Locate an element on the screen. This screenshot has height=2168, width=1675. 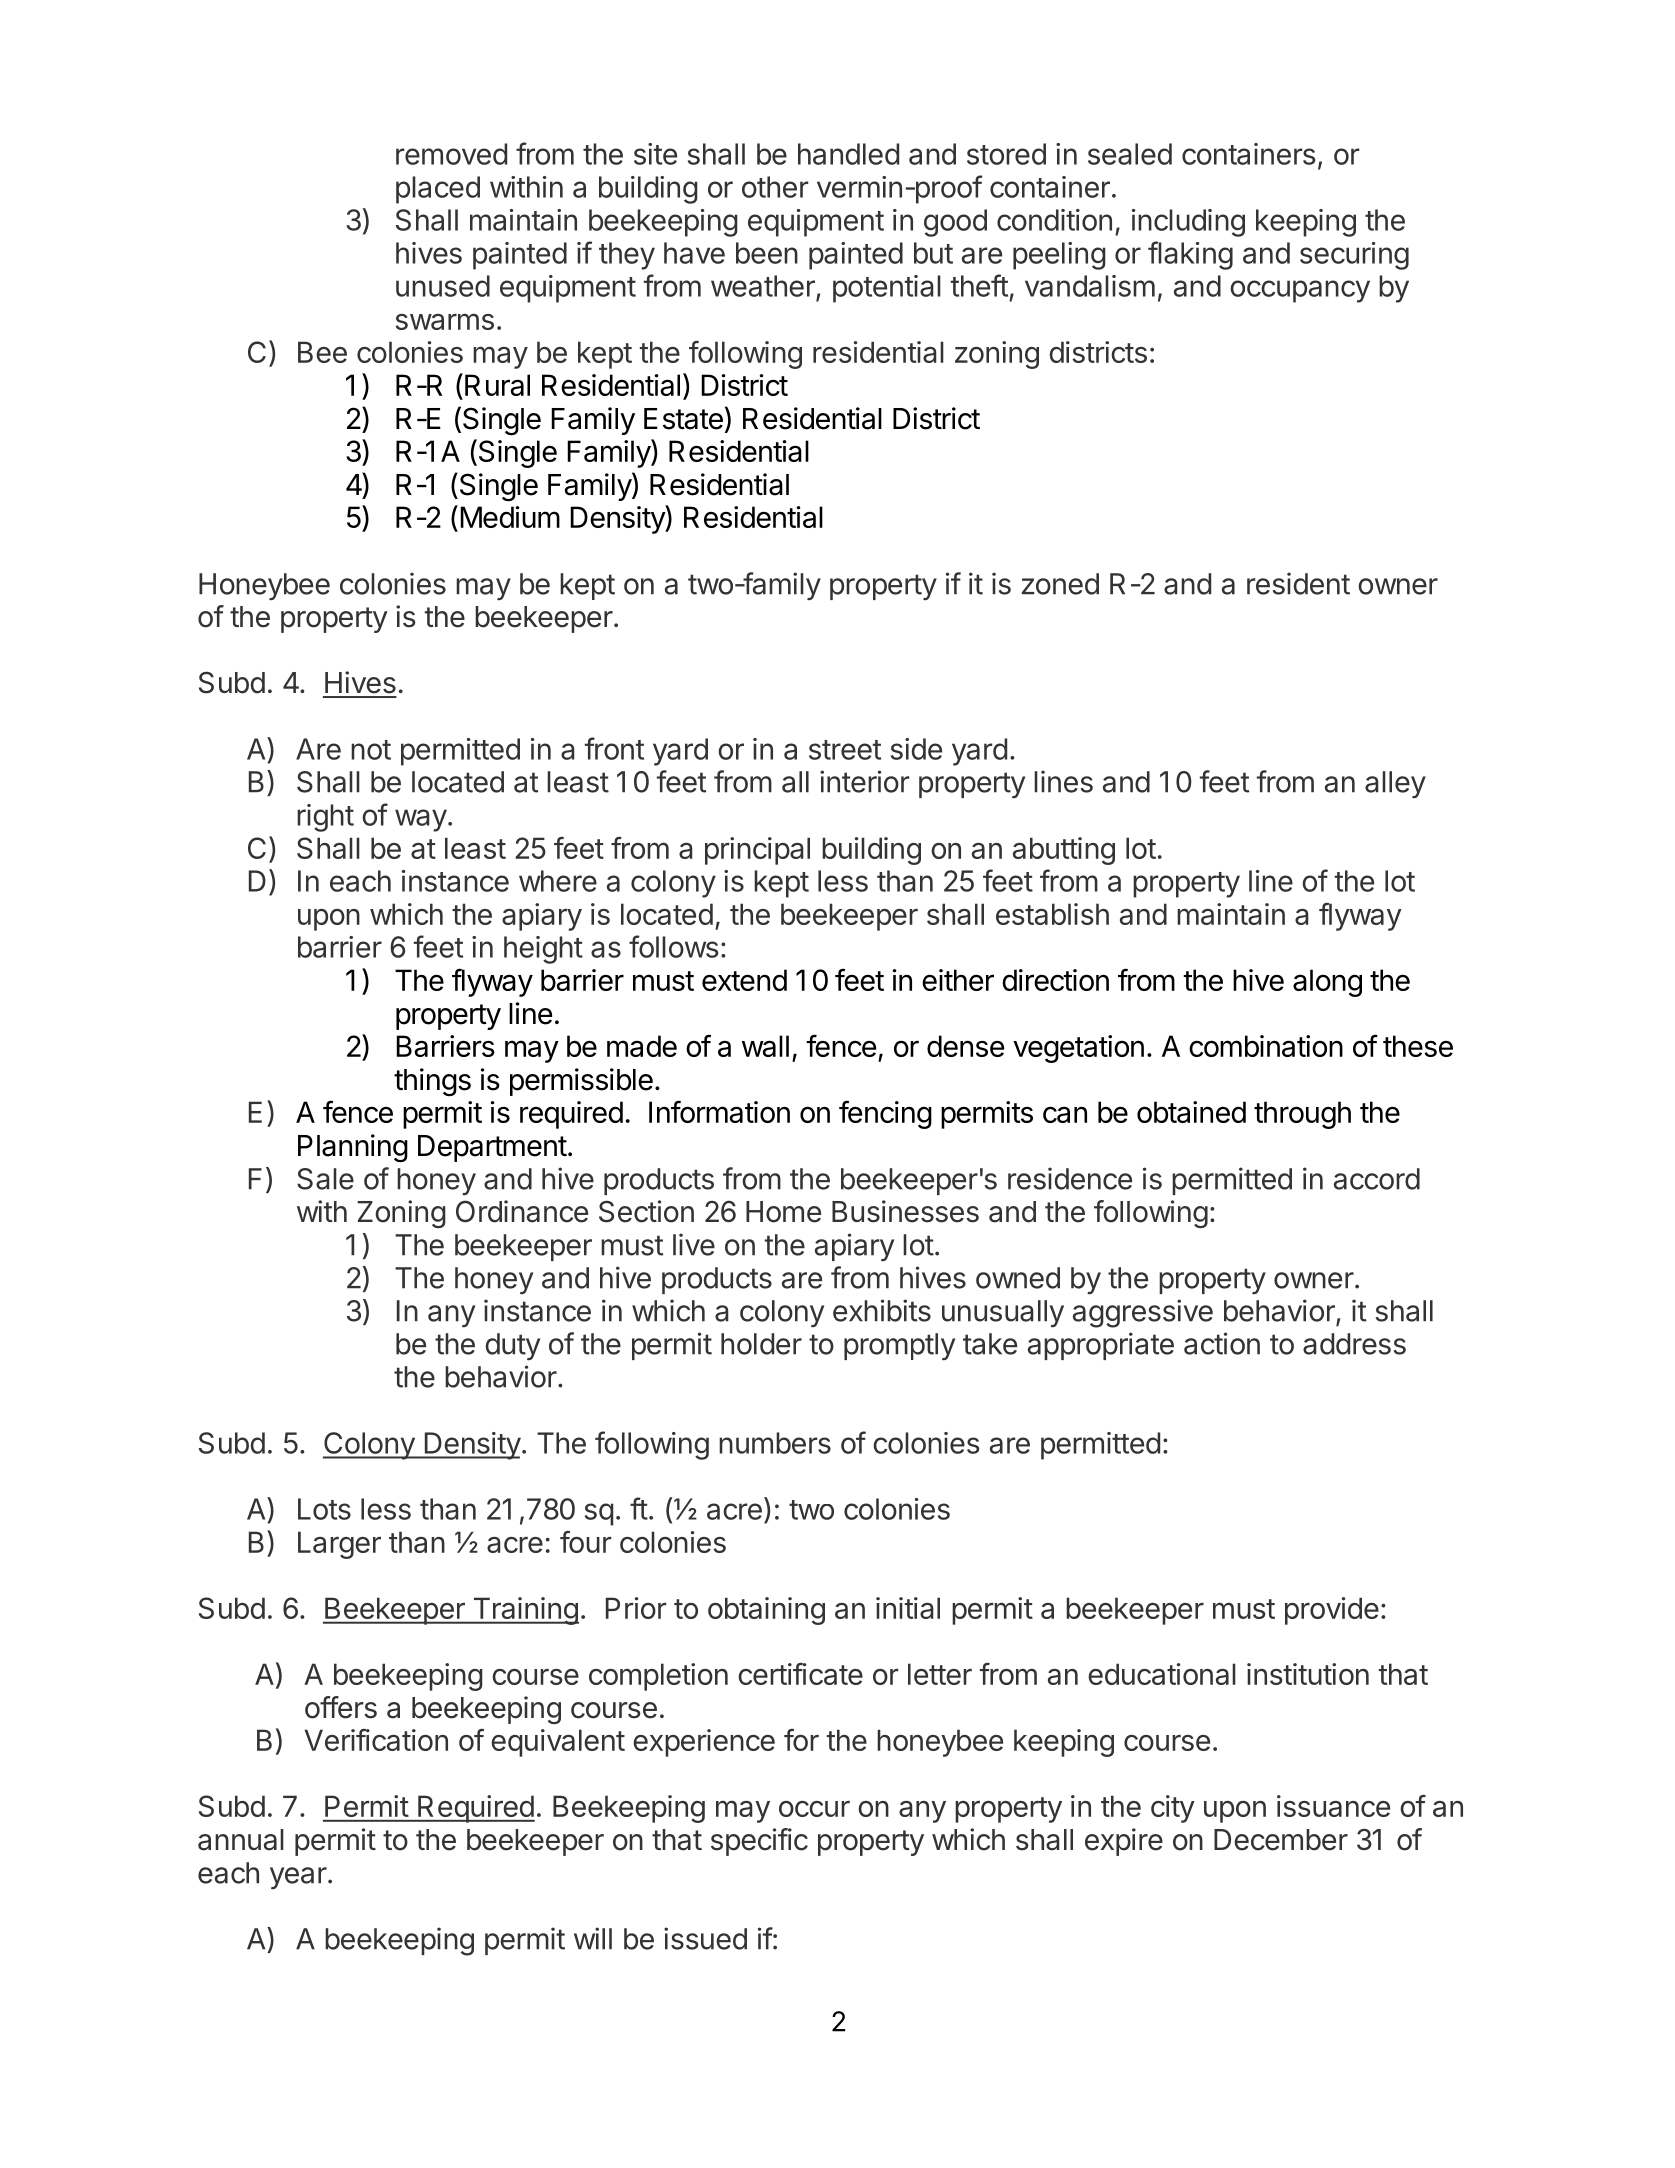
December is located at coordinates (1281, 1840).
